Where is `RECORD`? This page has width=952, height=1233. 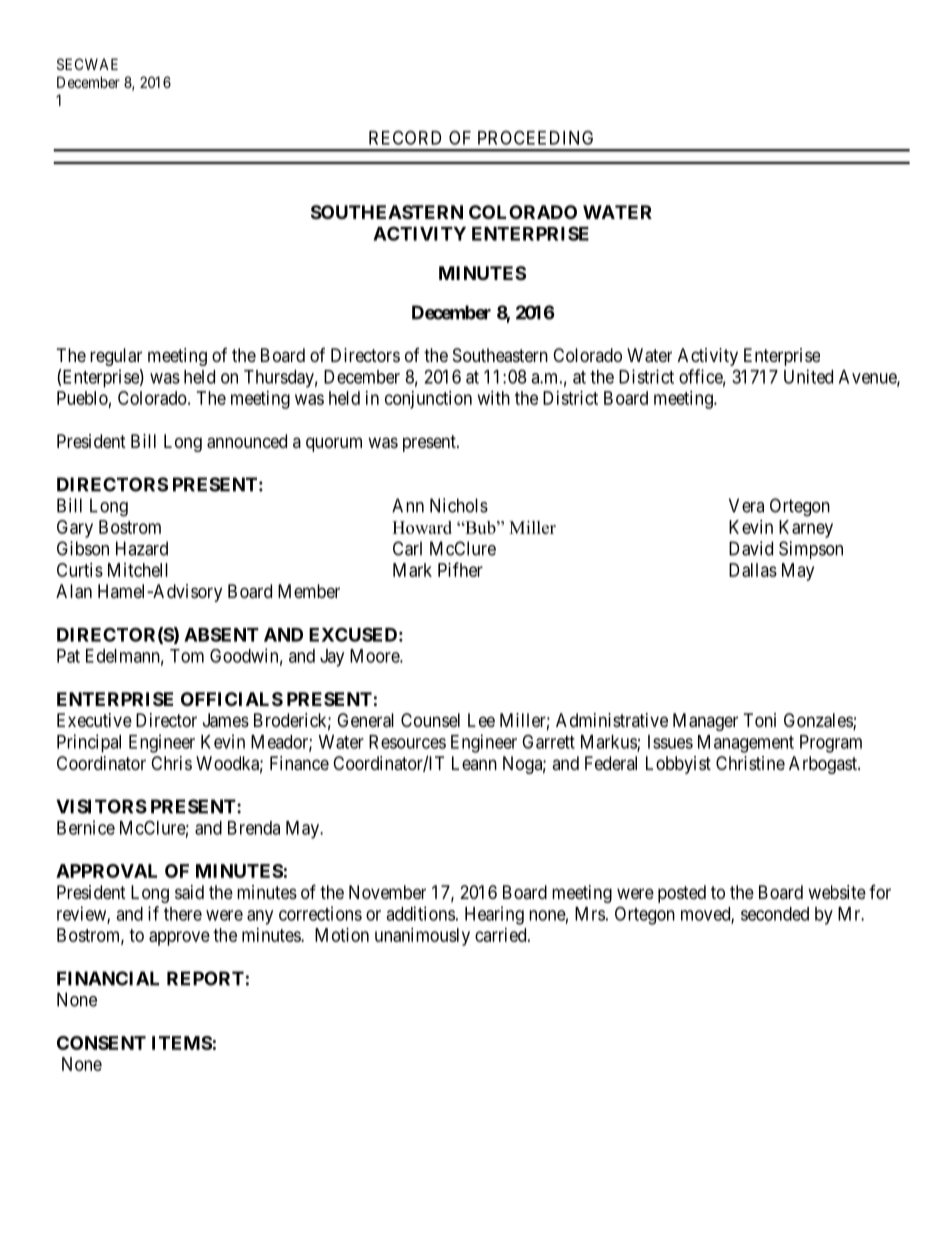 RECORD is located at coordinates (405, 137).
